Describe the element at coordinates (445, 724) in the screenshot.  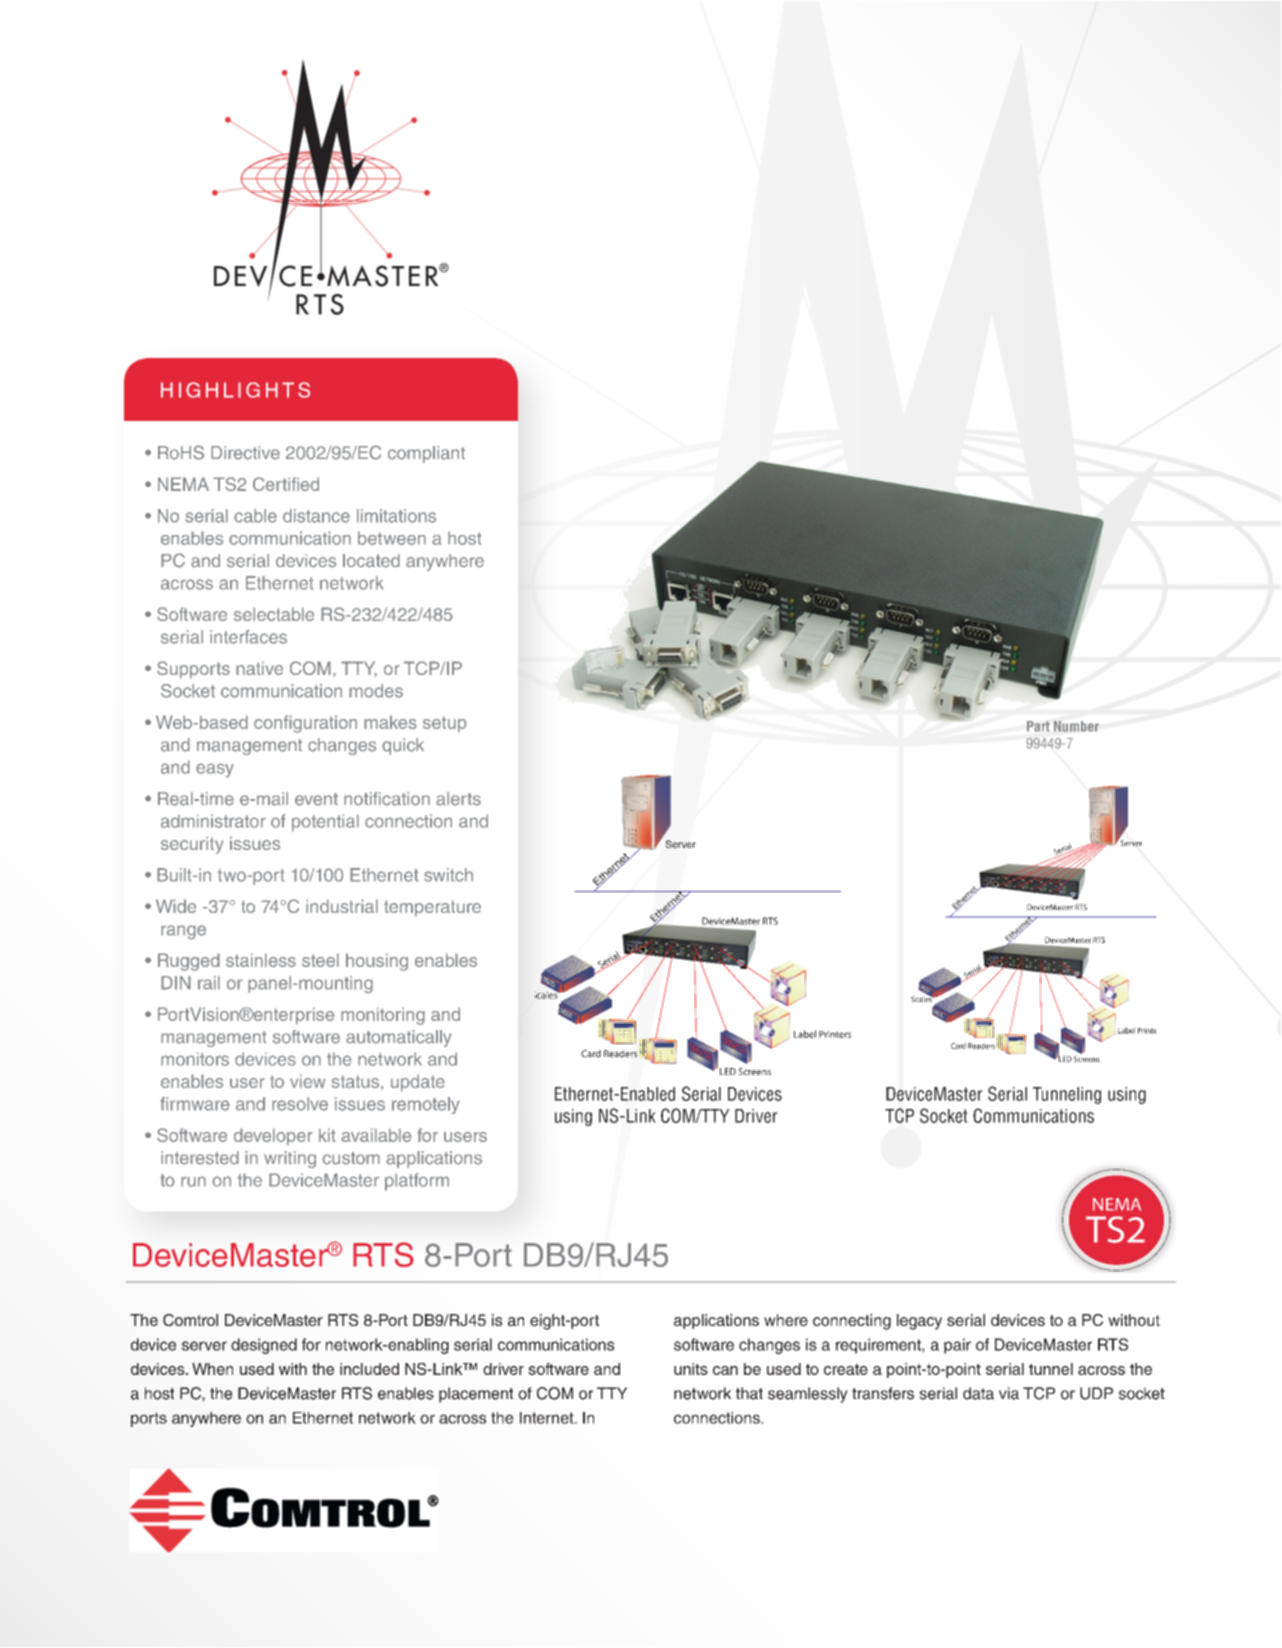
I see `setup` at that location.
